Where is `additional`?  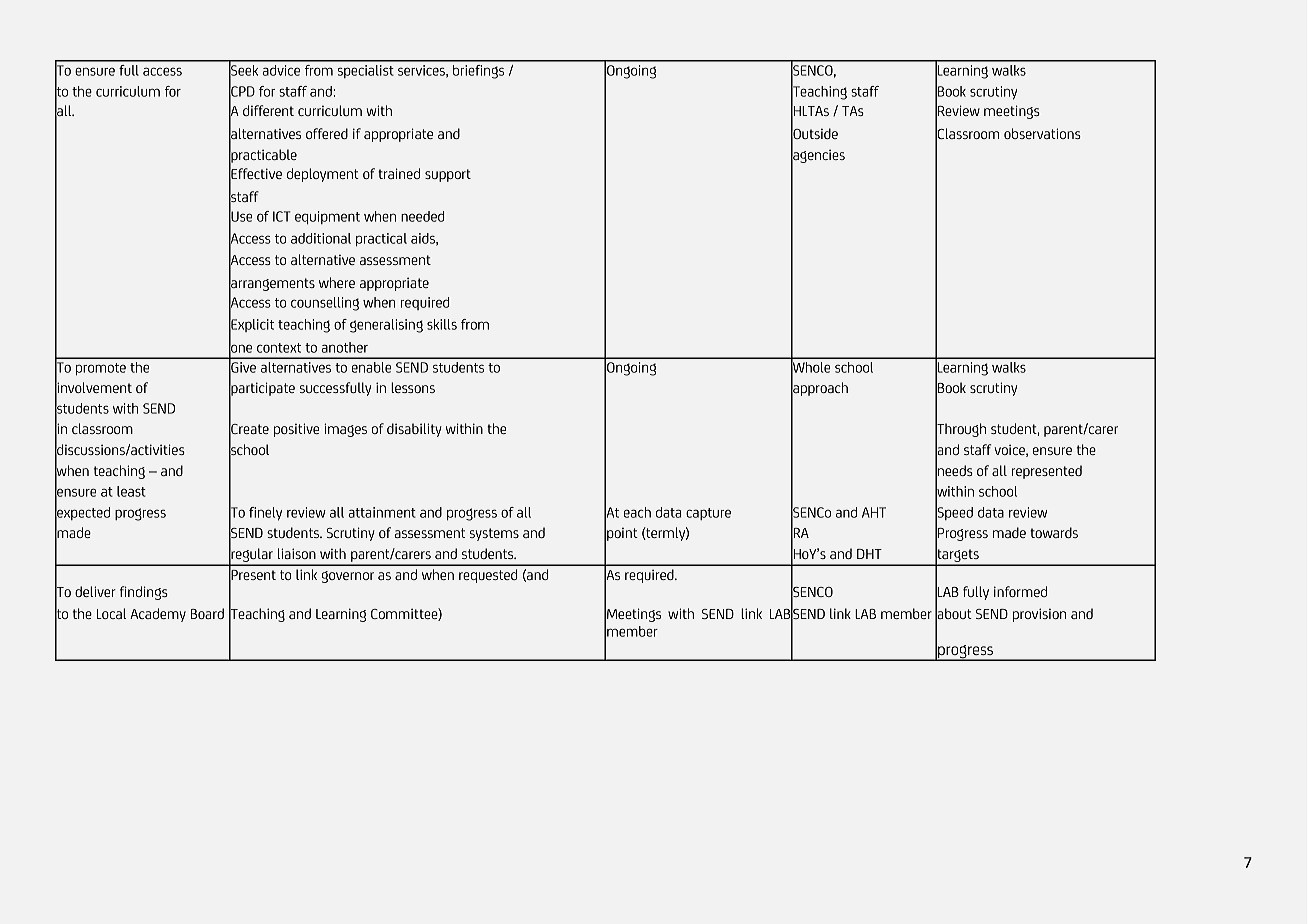
additional is located at coordinates (321, 238).
